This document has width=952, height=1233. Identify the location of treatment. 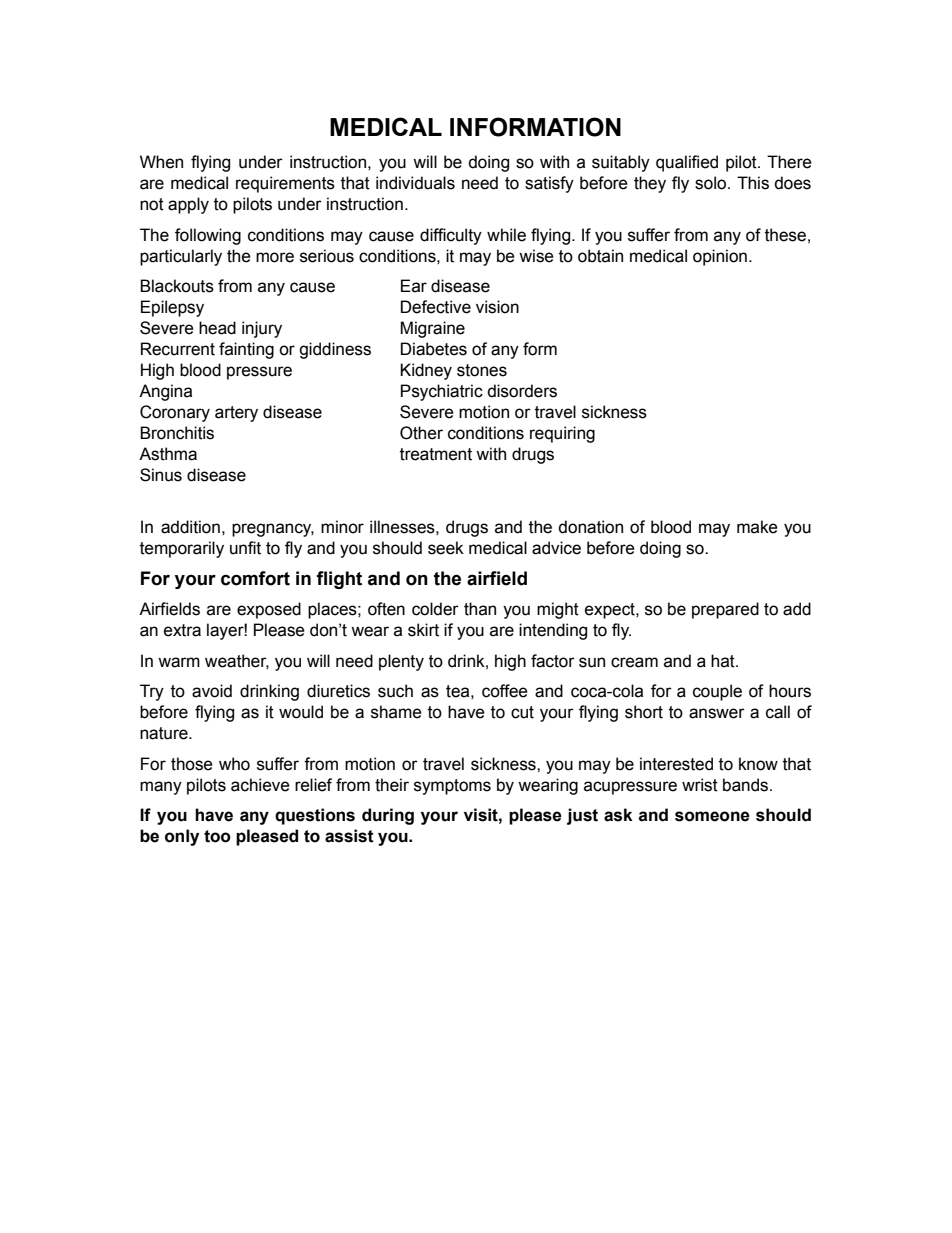
(436, 454).
